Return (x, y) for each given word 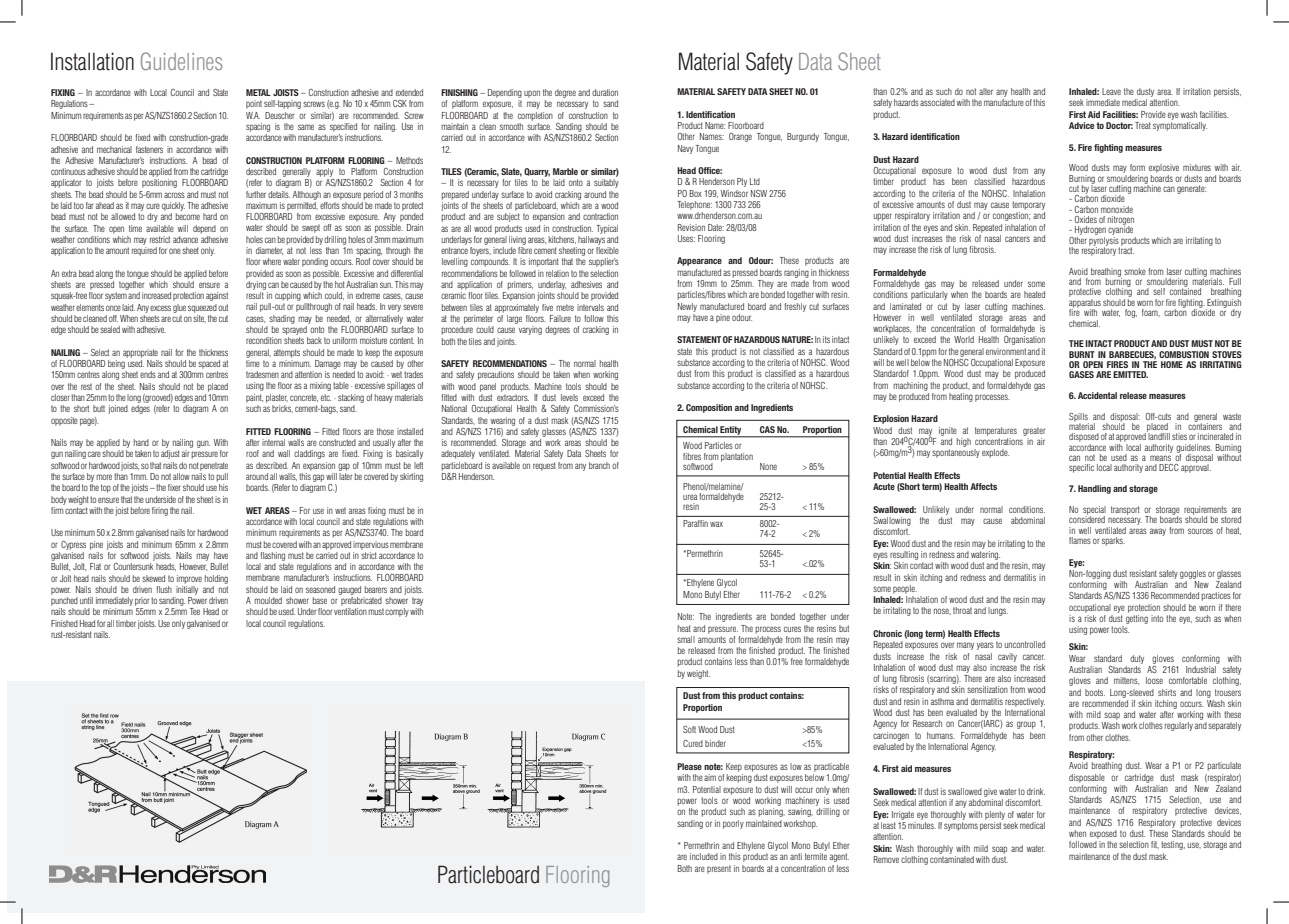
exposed (1103, 834)
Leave (1111, 91)
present (719, 869)
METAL (258, 92)
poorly (733, 824)
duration (605, 92)
